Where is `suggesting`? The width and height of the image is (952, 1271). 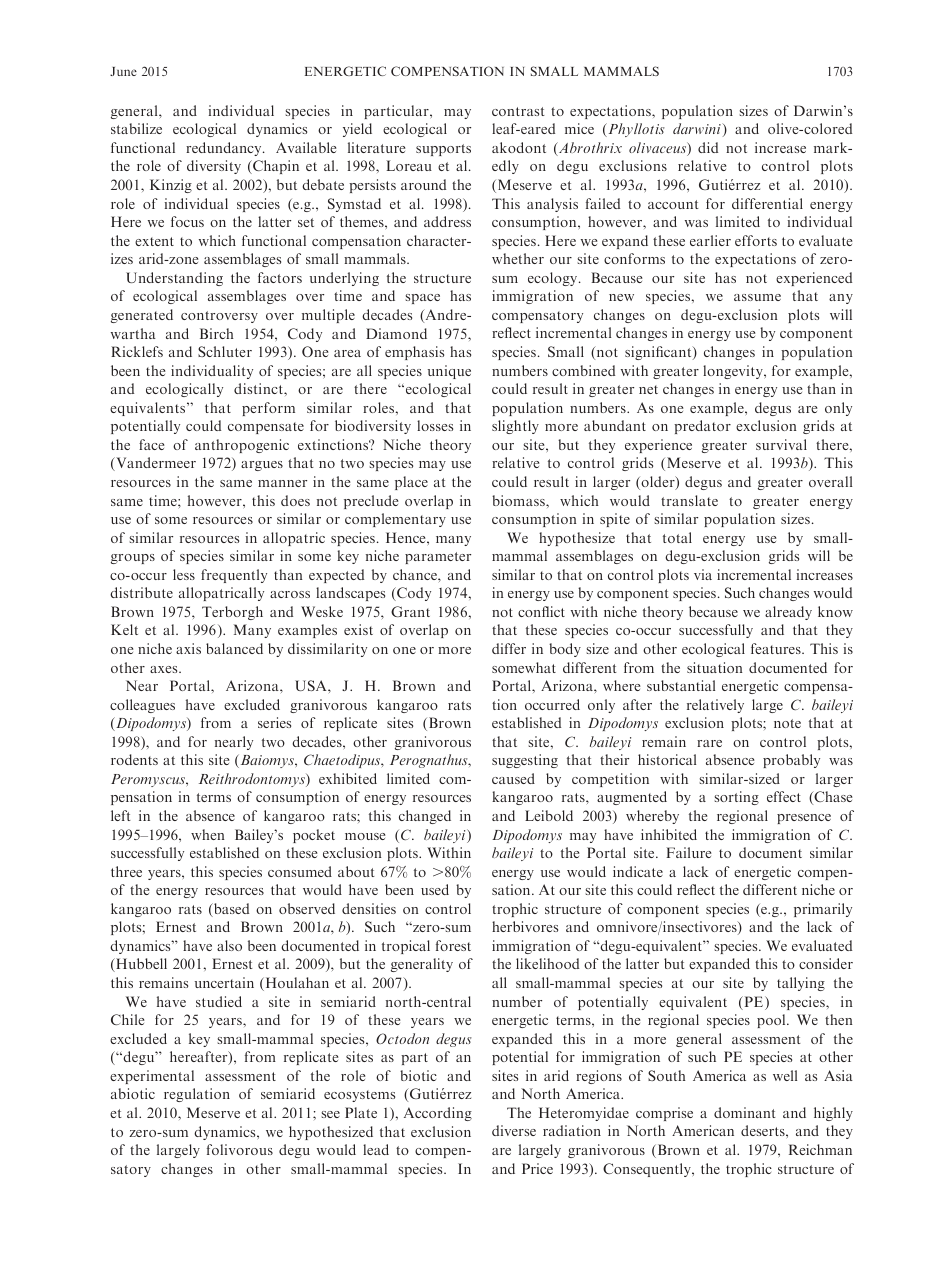 suggesting is located at coordinates (525, 761).
